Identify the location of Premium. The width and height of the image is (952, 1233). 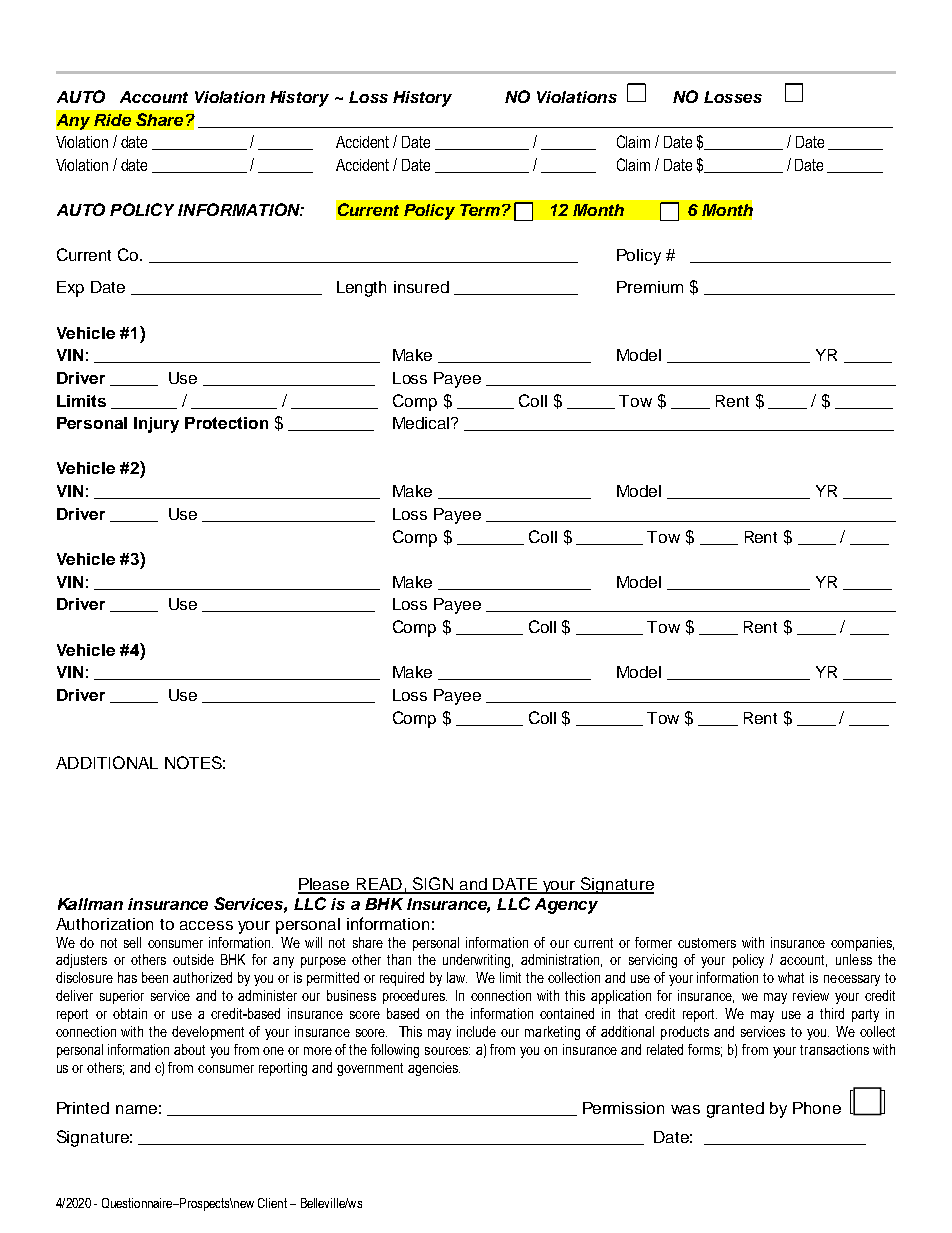
(650, 287).
